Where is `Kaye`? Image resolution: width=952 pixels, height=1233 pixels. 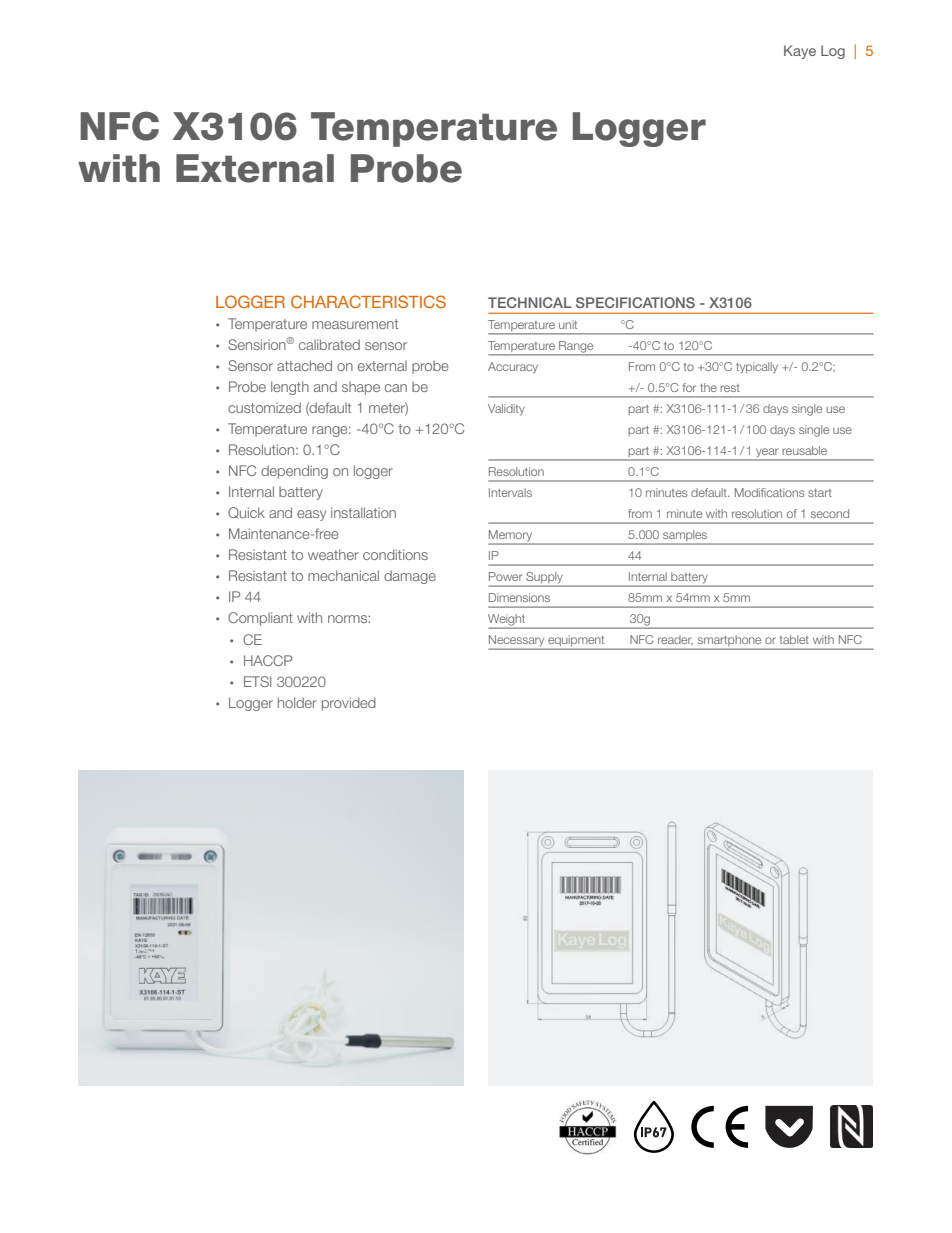
Kaye is located at coordinates (800, 52).
